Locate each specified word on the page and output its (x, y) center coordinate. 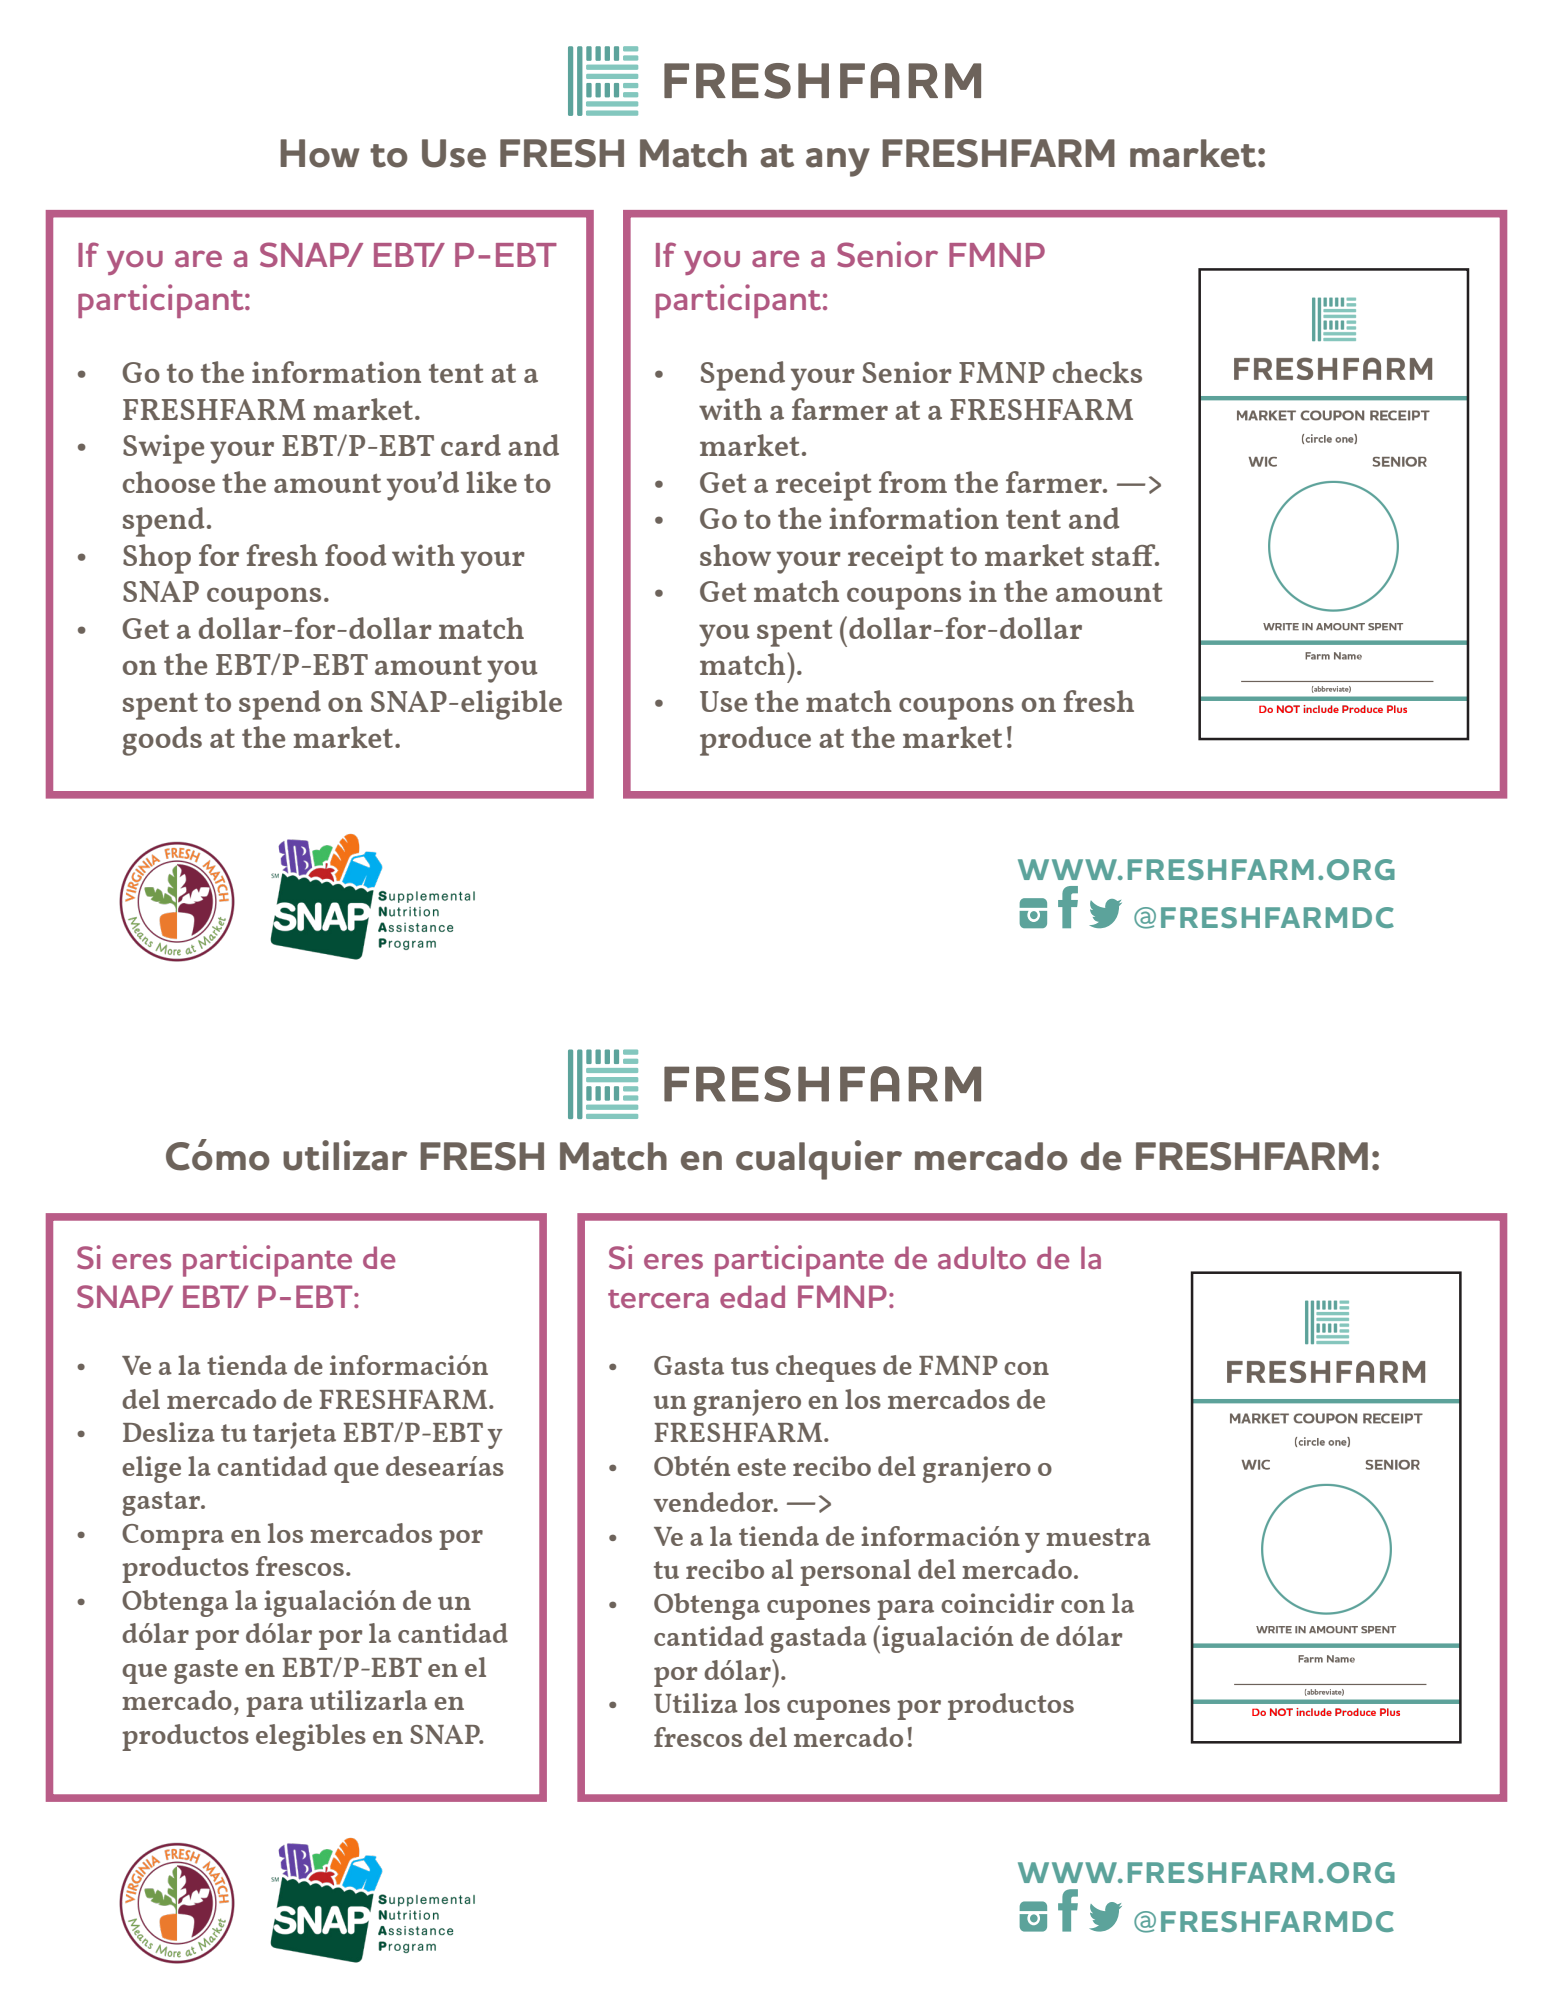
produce (755, 741)
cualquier (819, 1160)
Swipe (163, 449)
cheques (826, 1368)
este (761, 1467)
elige (151, 1469)
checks (1097, 372)
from (913, 482)
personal (855, 1572)
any (838, 162)
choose (169, 482)
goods (162, 741)
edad (752, 1296)
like (491, 482)
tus (750, 1366)
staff (1125, 555)
